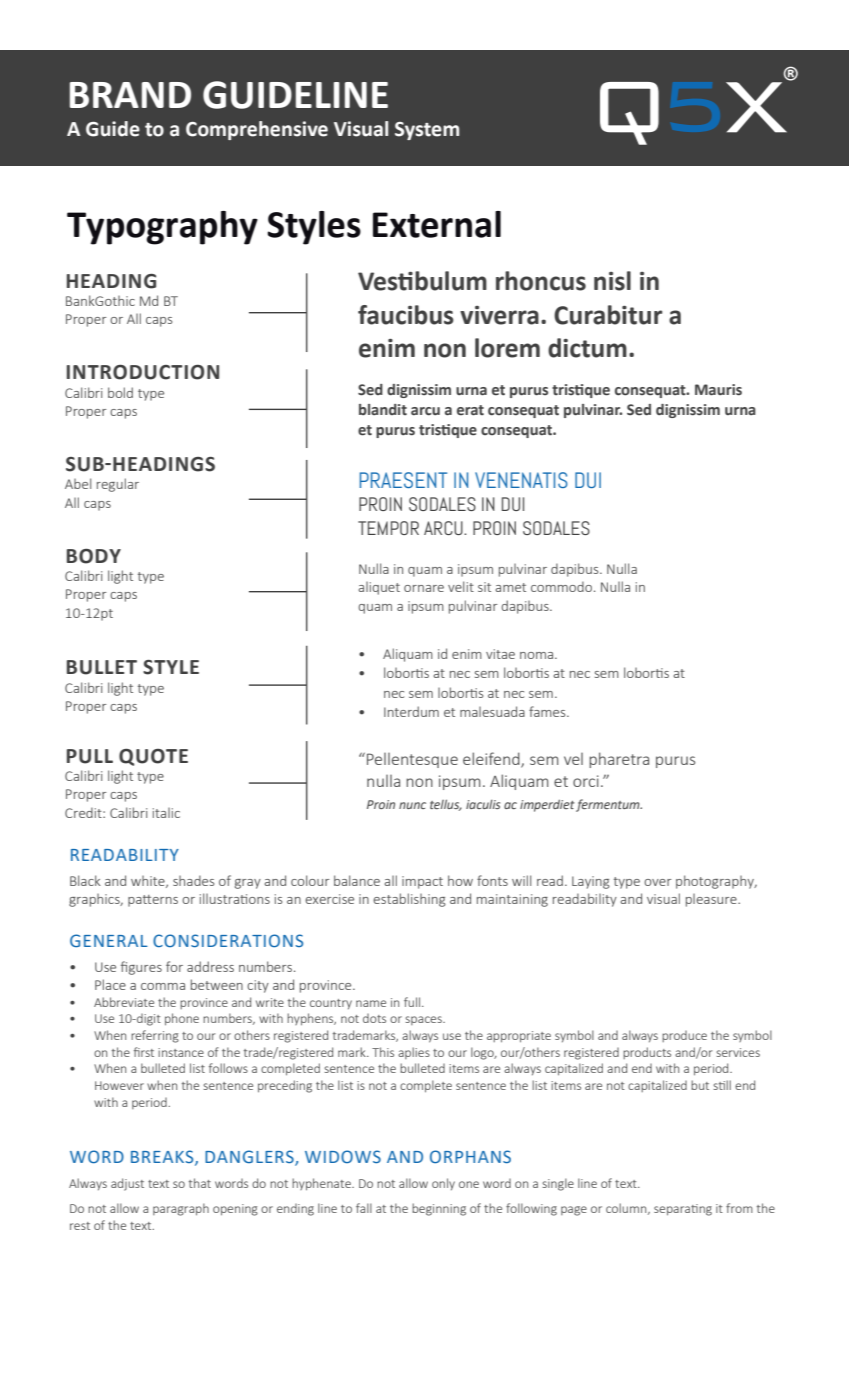 Image resolution: width=849 pixels, height=1400 pixels. What do you see at coordinates (143, 372) in the screenshot?
I see `INTRODUCTION` at bounding box center [143, 372].
